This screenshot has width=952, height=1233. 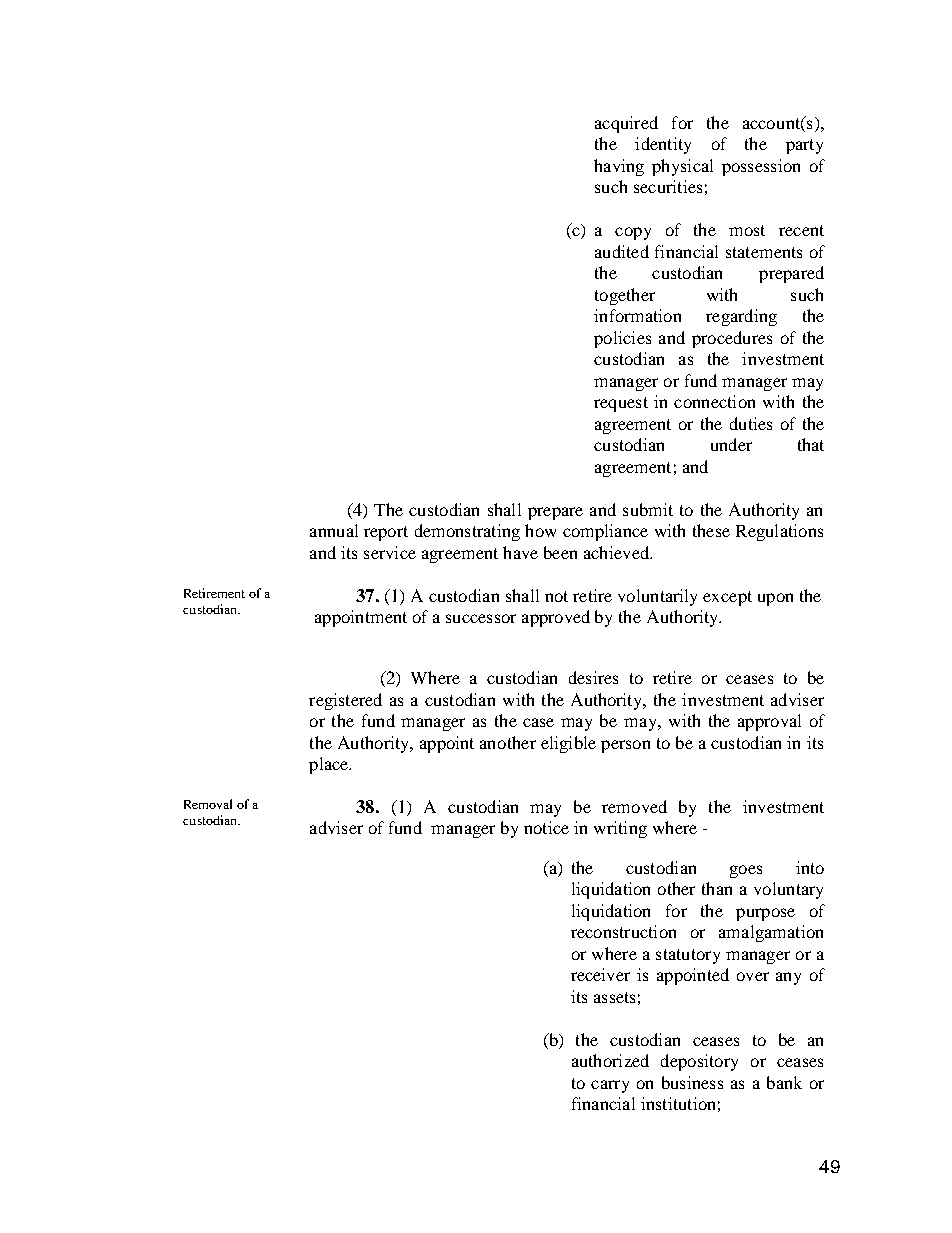 What do you see at coordinates (330, 765) in the screenshot?
I see `place` at bounding box center [330, 765].
